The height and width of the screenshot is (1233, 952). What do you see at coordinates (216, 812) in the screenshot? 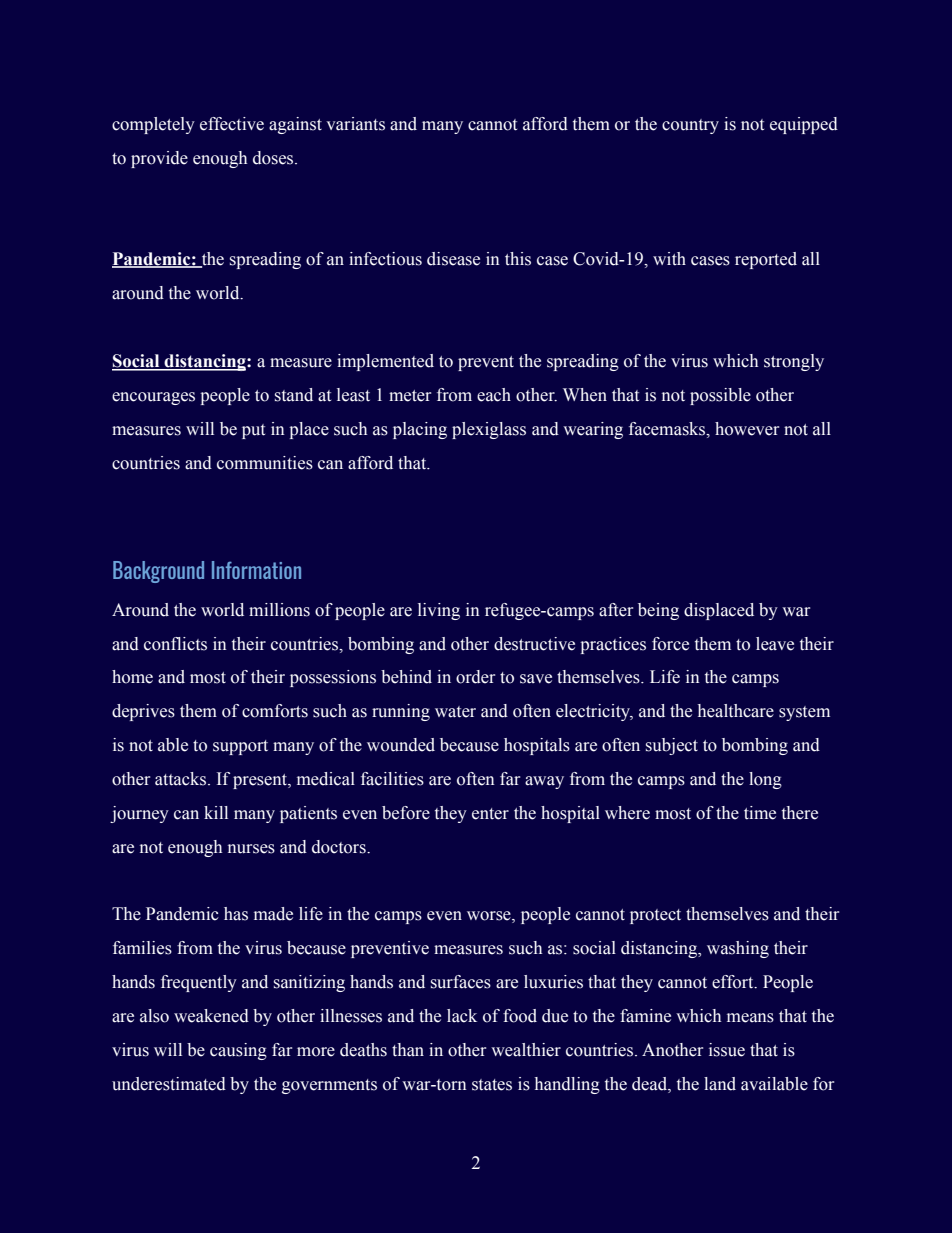
I see `kill` at bounding box center [216, 812].
